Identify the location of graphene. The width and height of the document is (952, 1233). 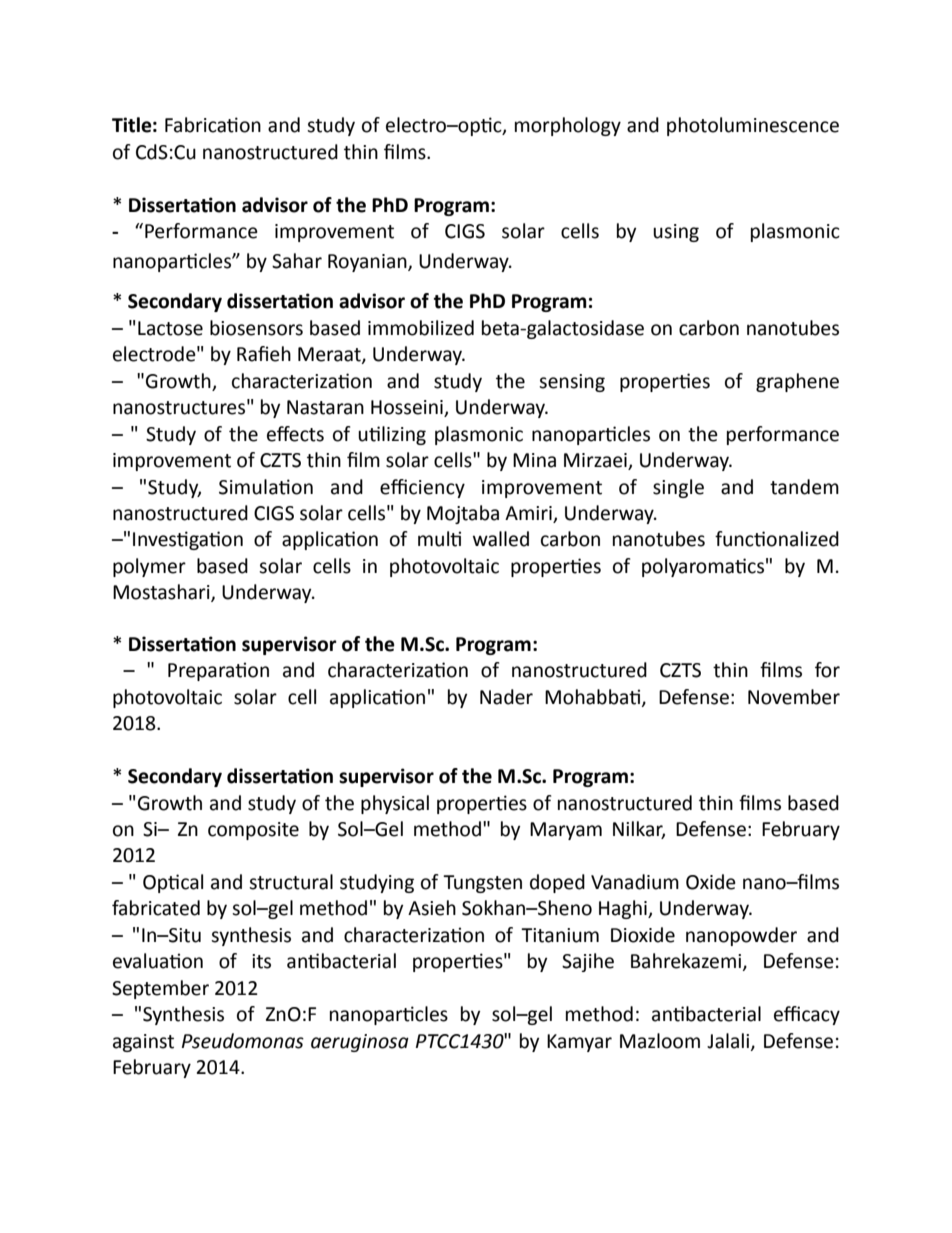
(797, 382).
